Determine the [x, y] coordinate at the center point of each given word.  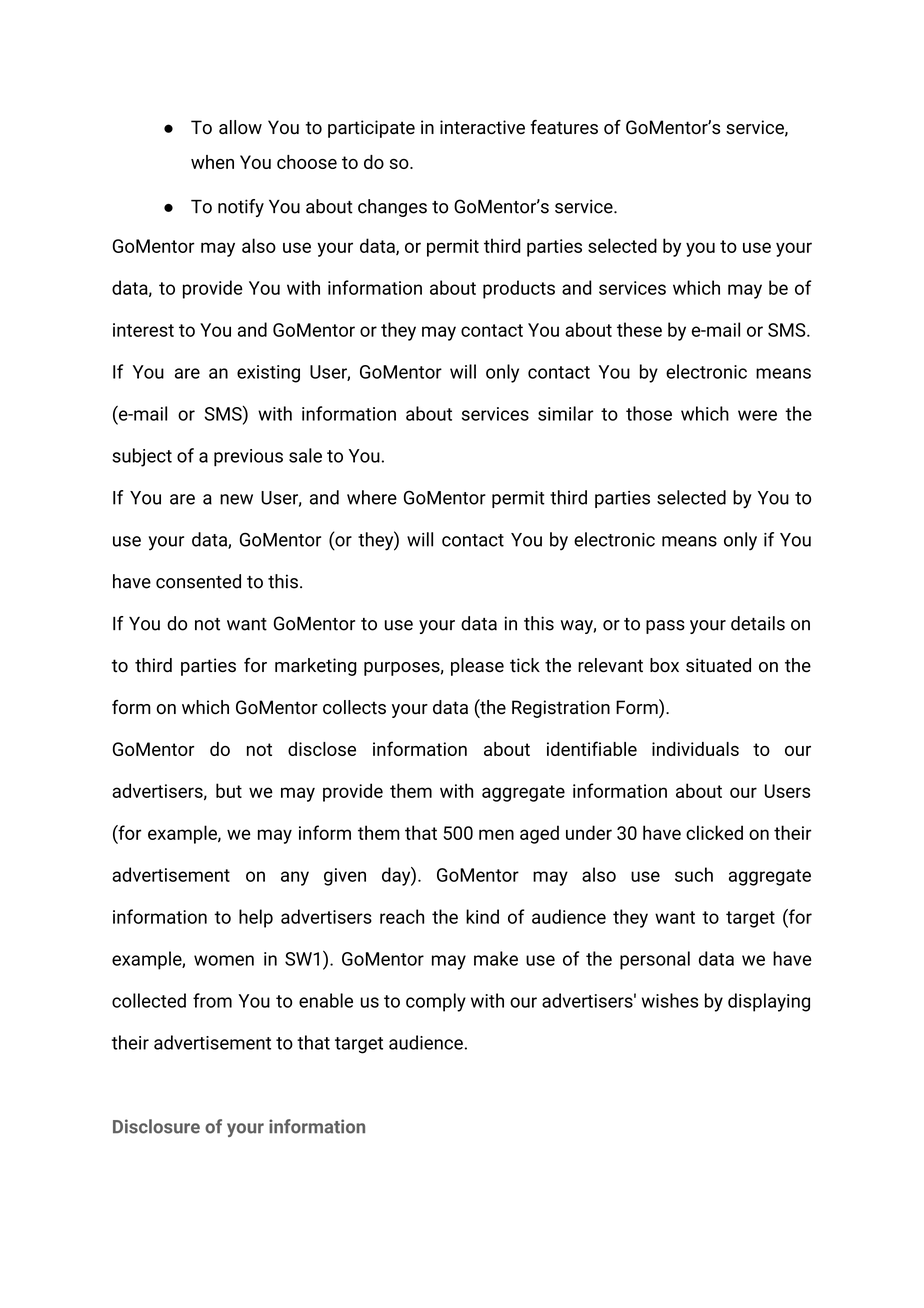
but [229, 790]
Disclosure [156, 1126]
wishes [670, 1000]
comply [436, 1002]
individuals [695, 749]
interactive [482, 127]
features [564, 127]
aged [539, 834]
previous [248, 458]
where [372, 497]
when [212, 162]
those [649, 413]
